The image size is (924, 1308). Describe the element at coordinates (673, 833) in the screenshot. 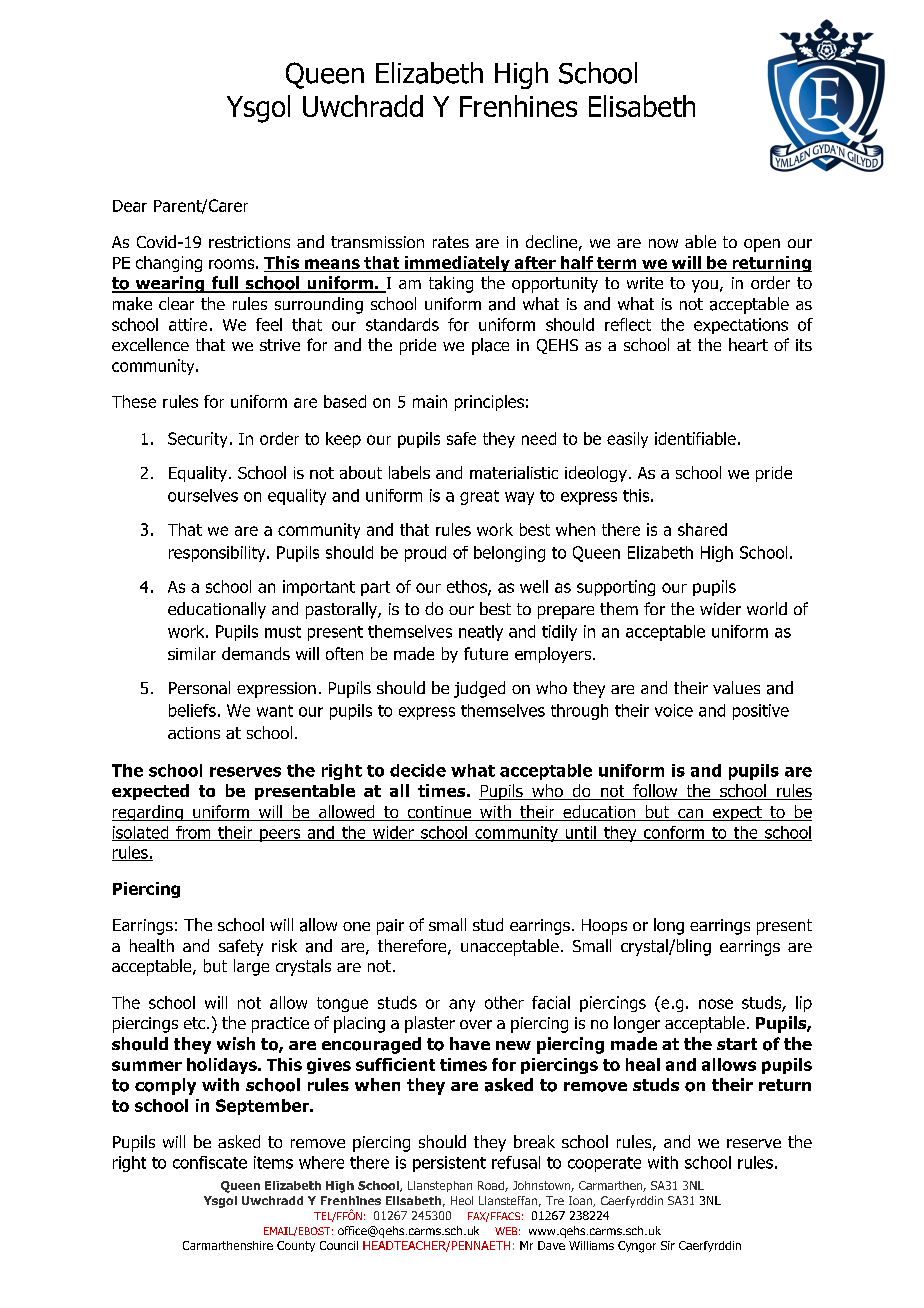

I see `conform` at that location.
